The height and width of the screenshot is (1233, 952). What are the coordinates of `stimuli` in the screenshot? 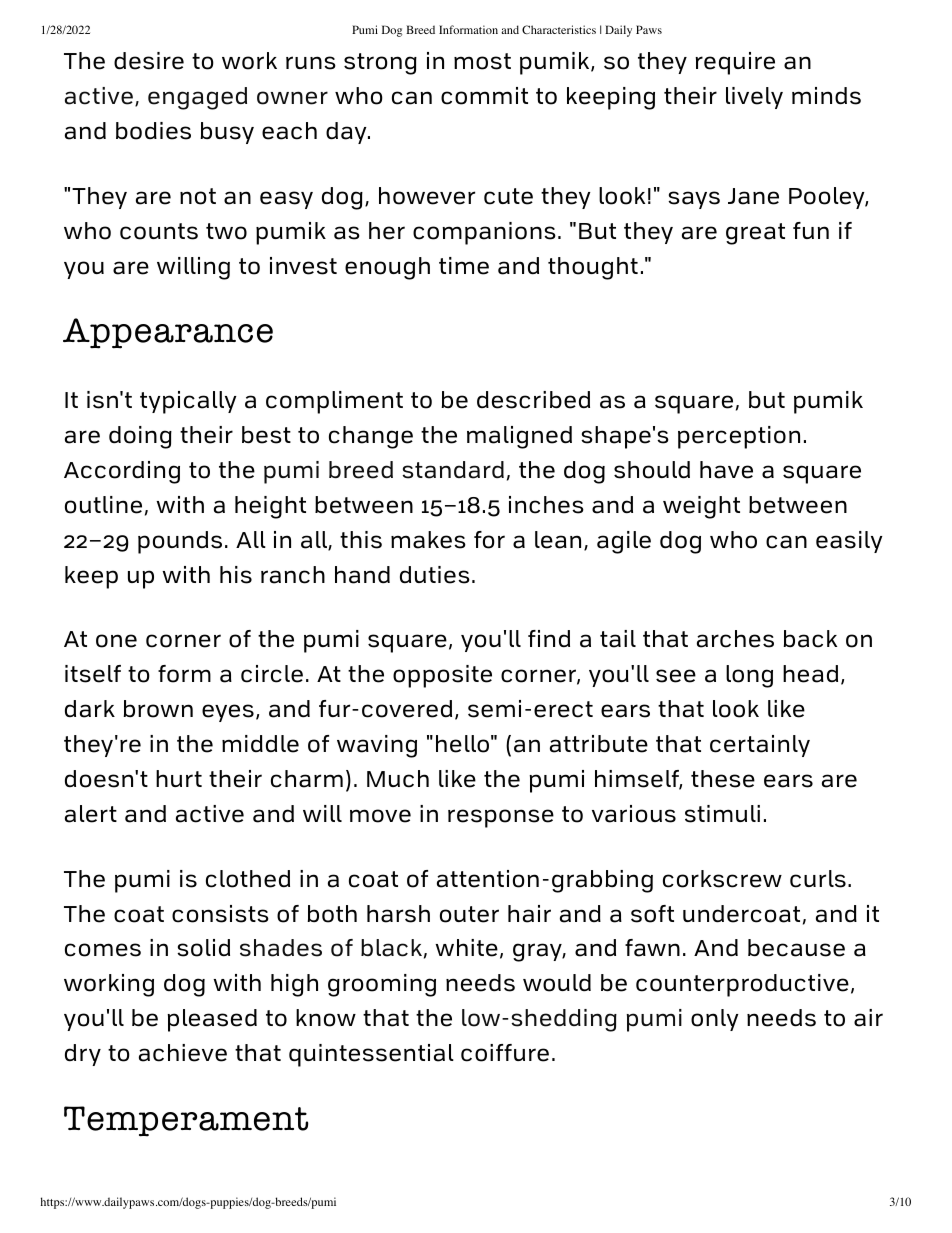 It's located at (722, 814).
